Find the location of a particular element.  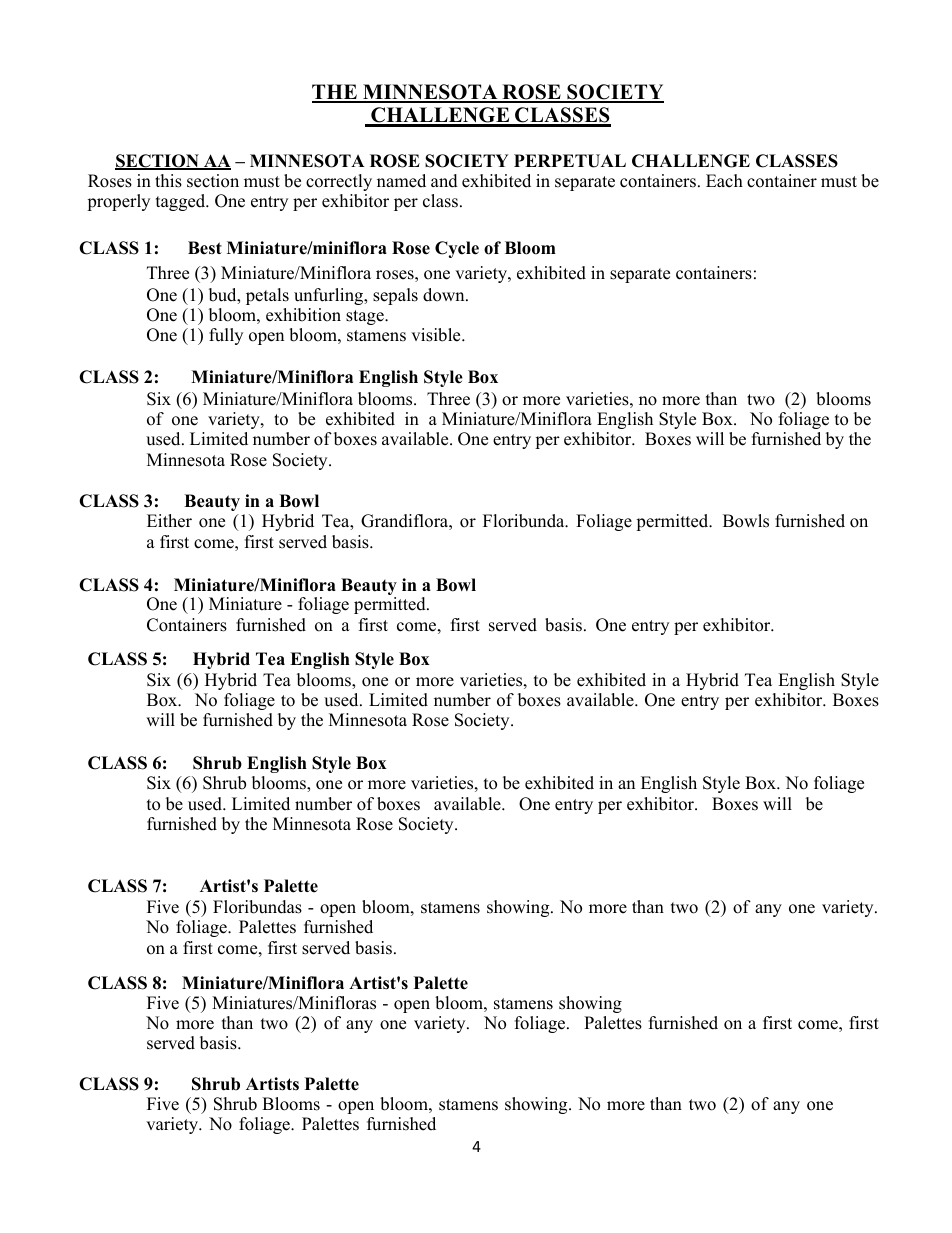

petals is located at coordinates (267, 296).
